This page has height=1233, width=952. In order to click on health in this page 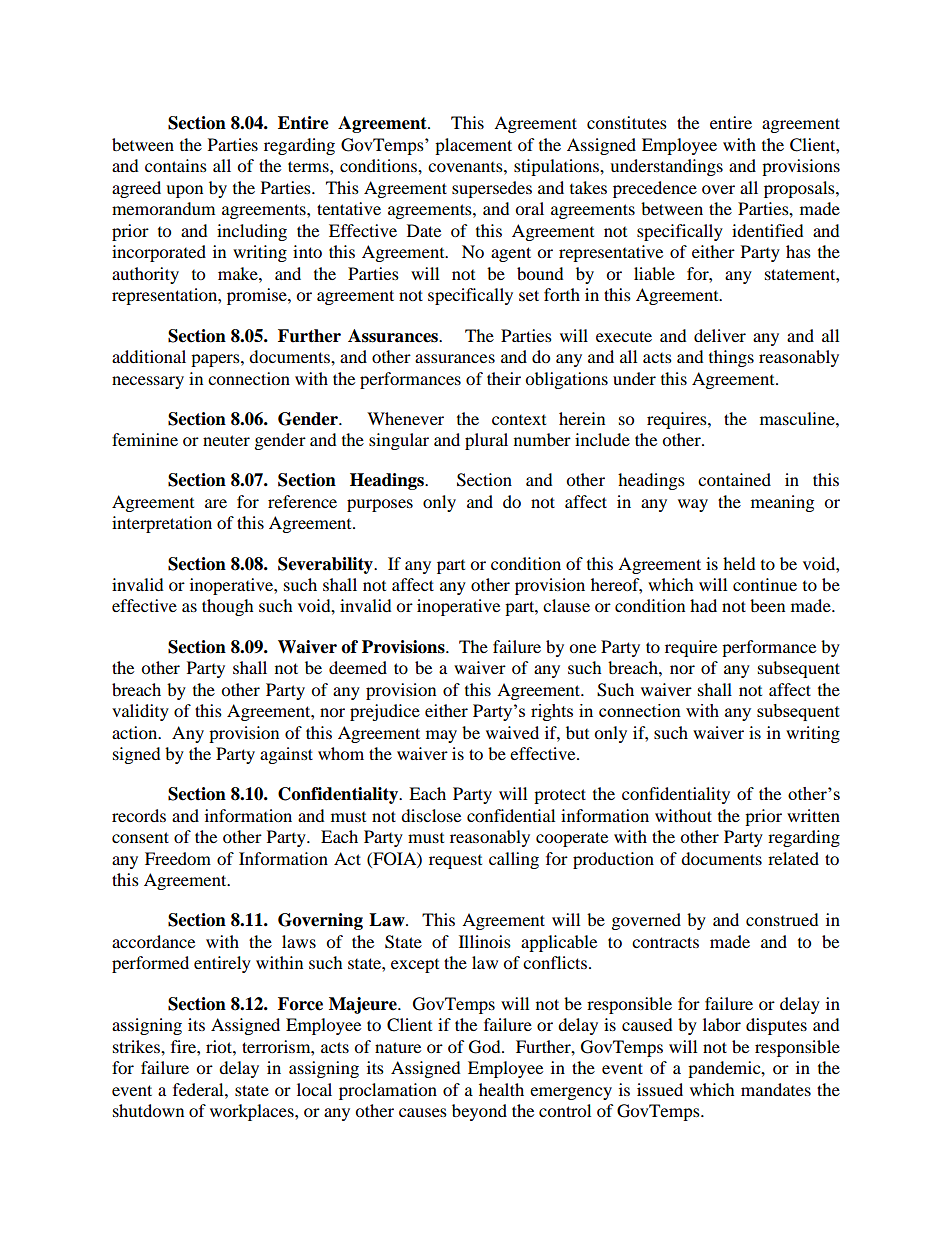, I will do `click(501, 1089)`.
